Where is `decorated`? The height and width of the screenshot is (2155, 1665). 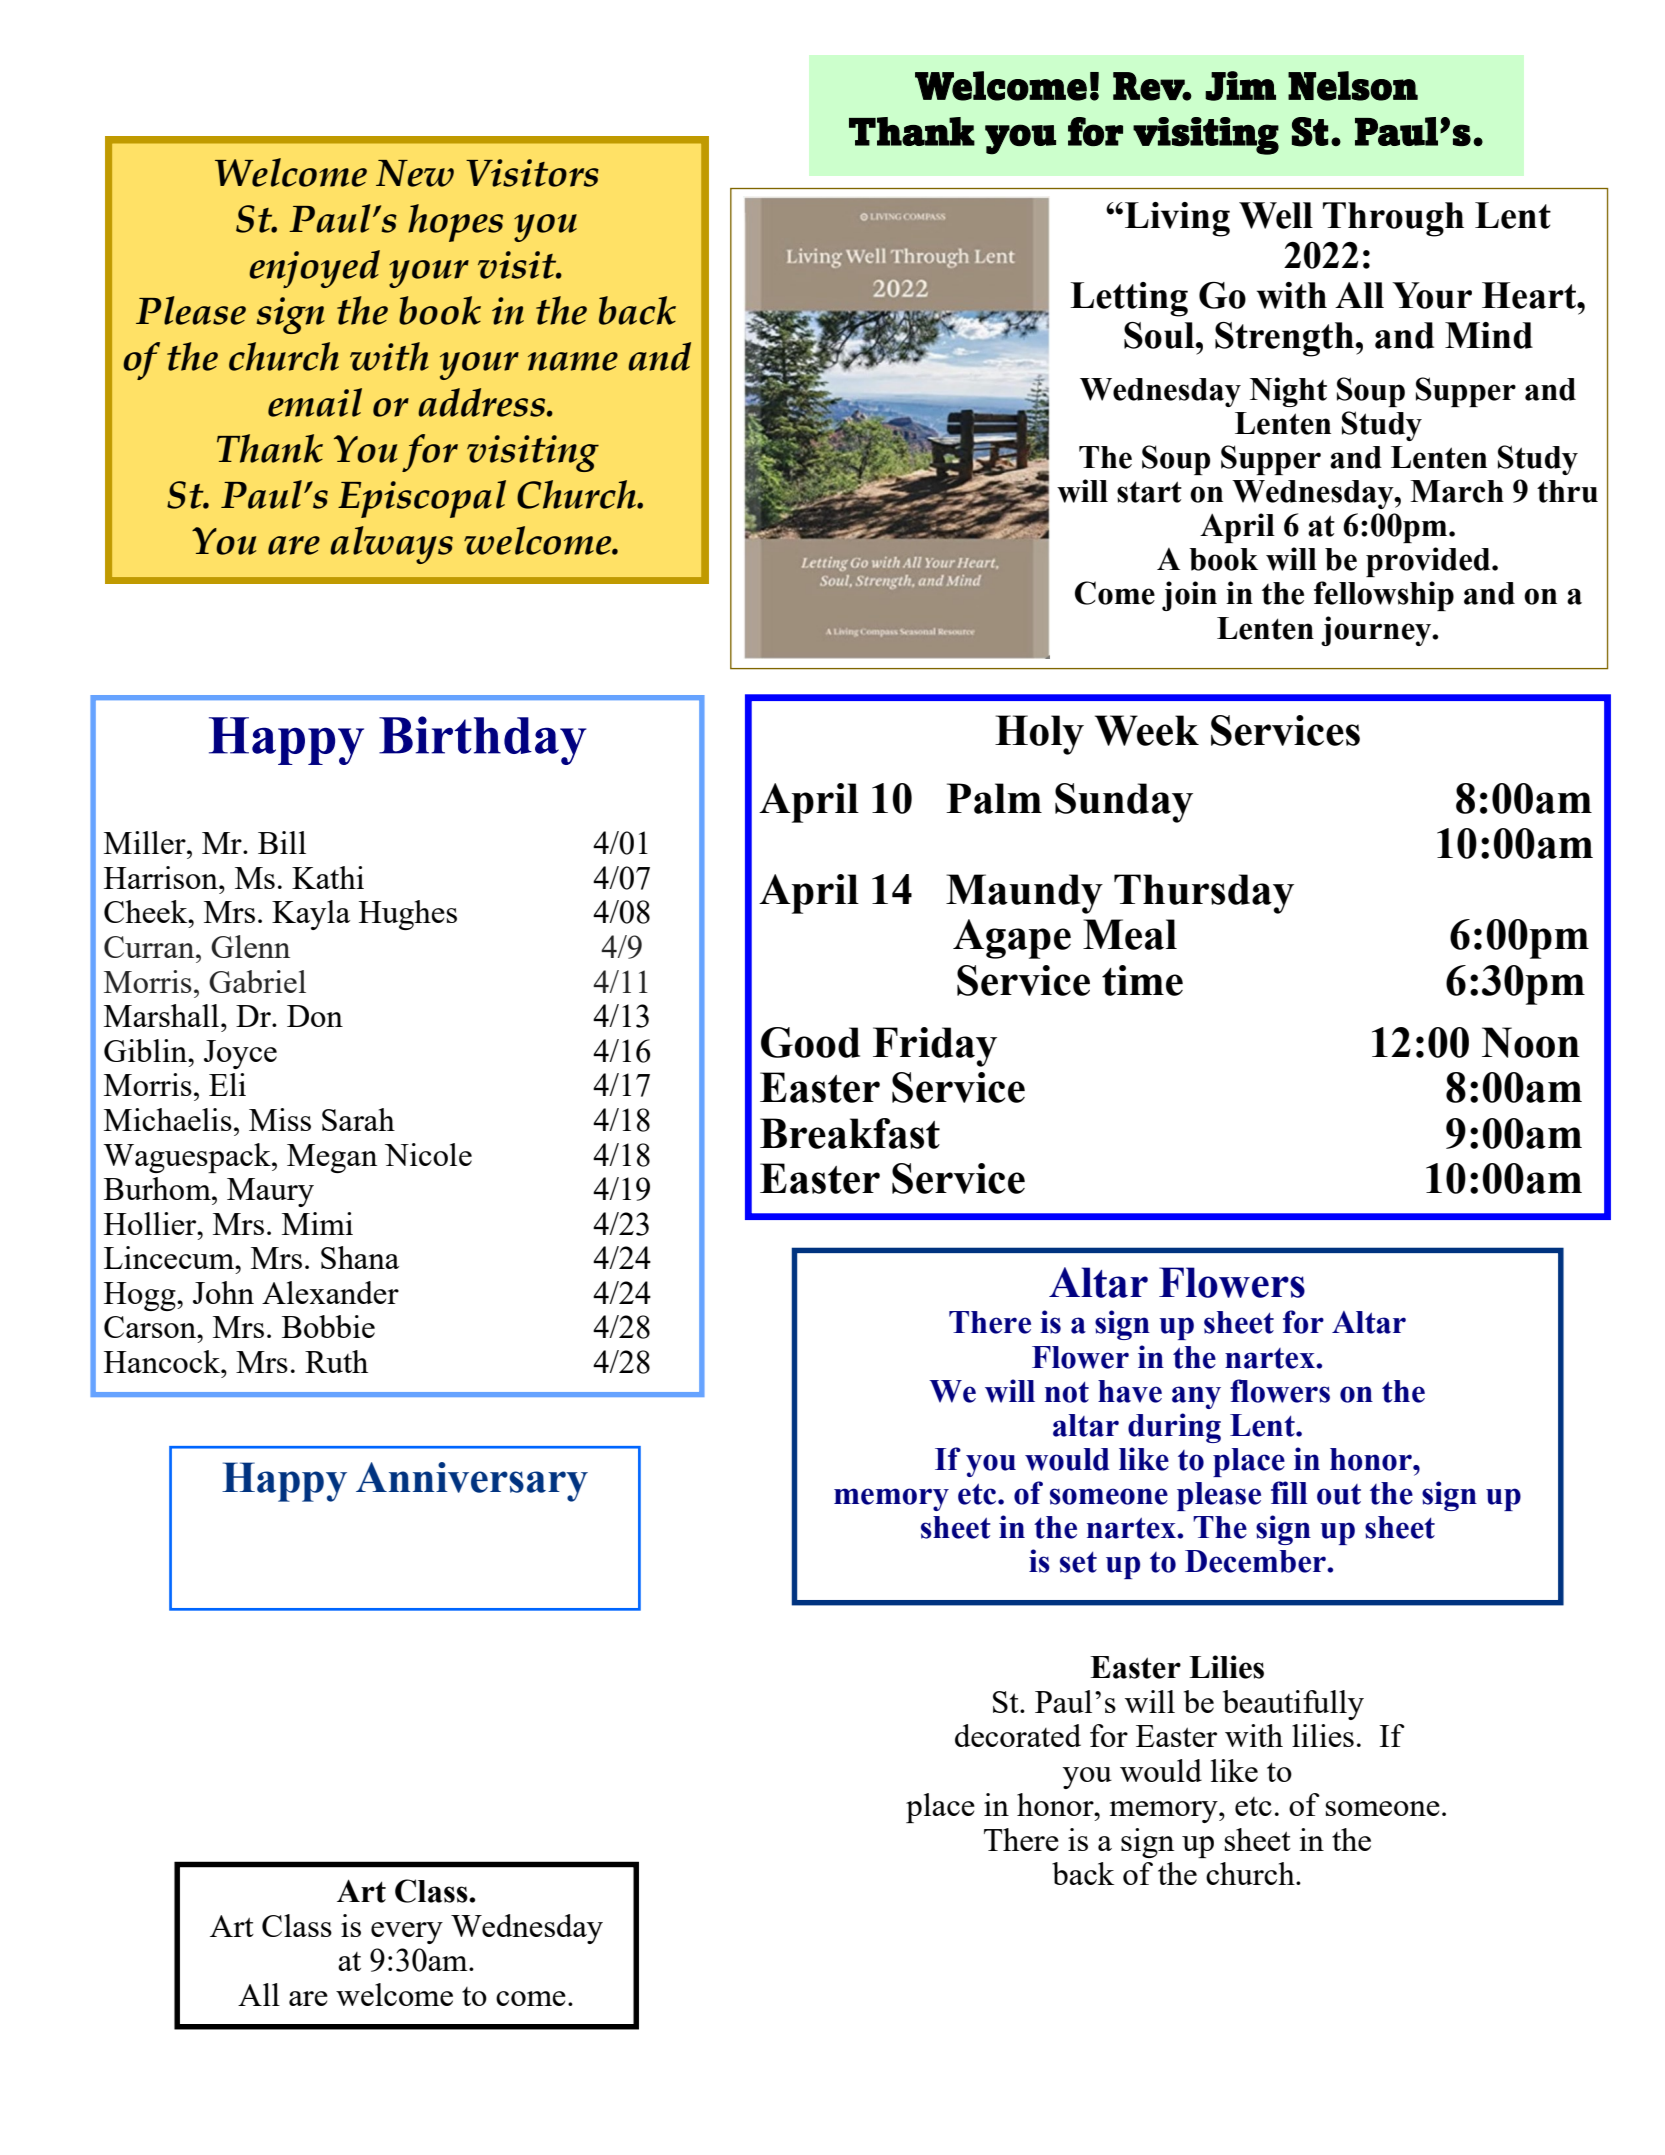
decorated is located at coordinates (1018, 1735).
